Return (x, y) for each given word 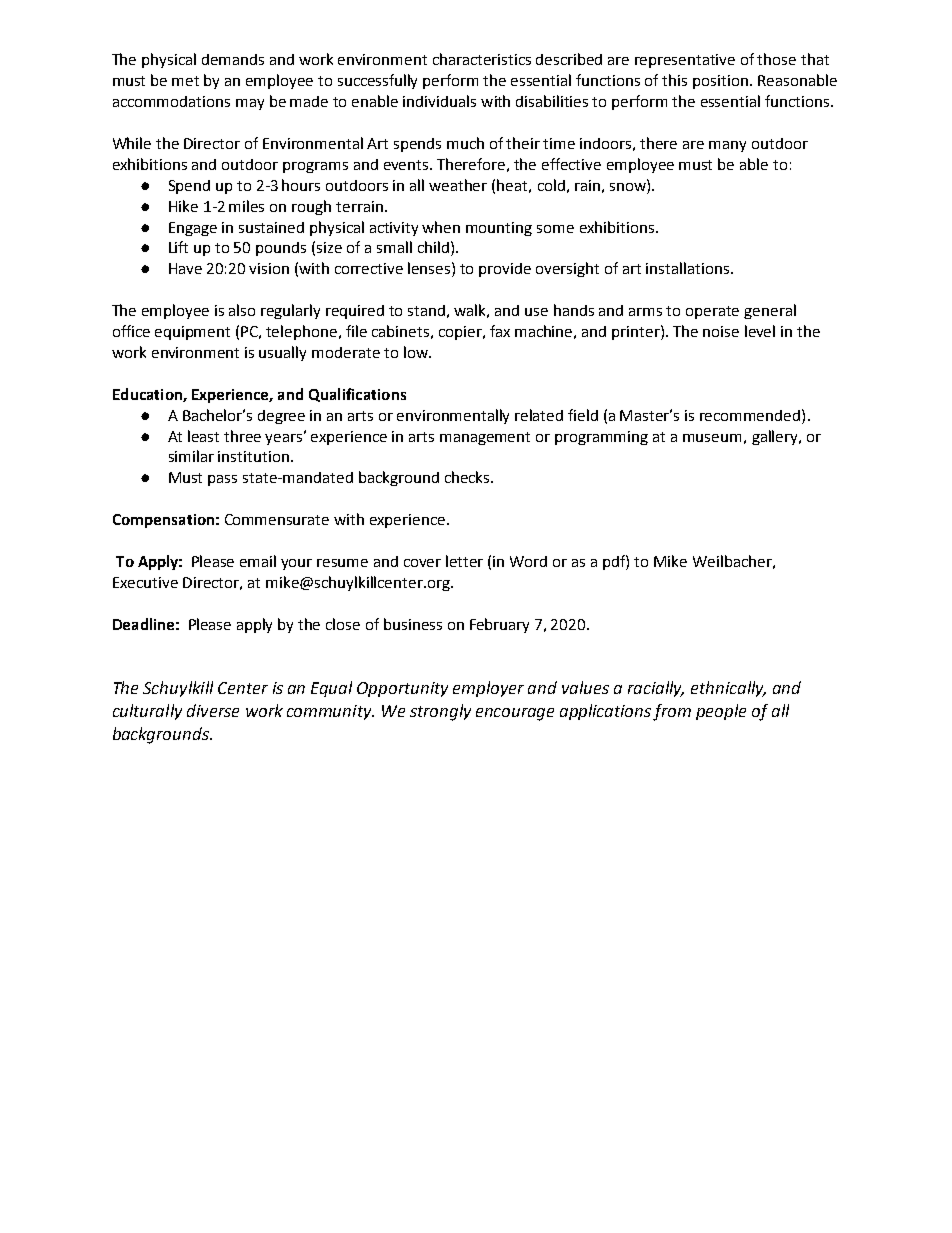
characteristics (482, 59)
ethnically (728, 689)
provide (505, 270)
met (185, 81)
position (720, 82)
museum (712, 438)
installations (689, 268)
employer (488, 689)
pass (222, 480)
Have (185, 268)
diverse (213, 710)
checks (468, 477)
